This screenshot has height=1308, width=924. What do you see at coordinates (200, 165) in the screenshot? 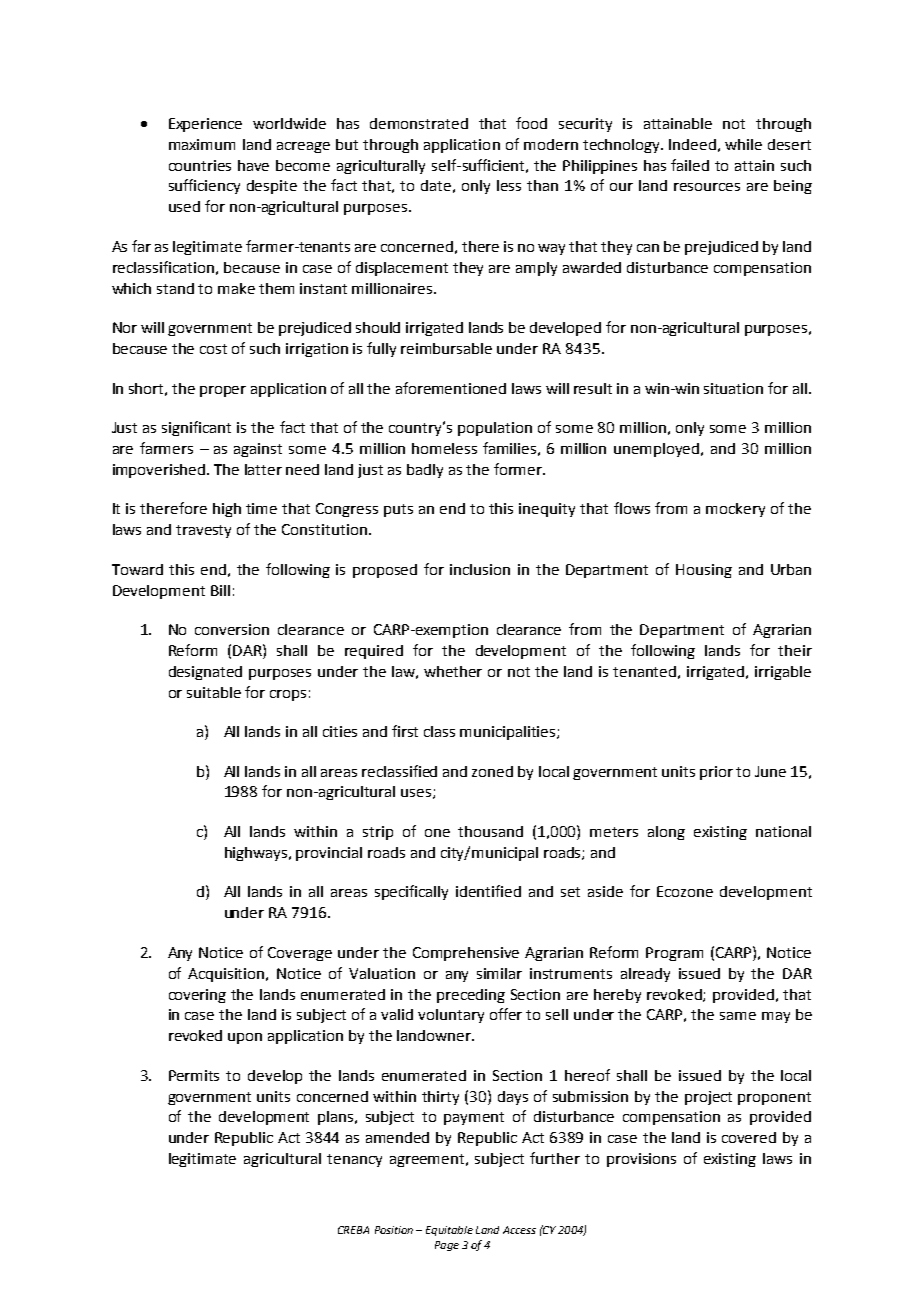
I see `countries` at bounding box center [200, 165].
